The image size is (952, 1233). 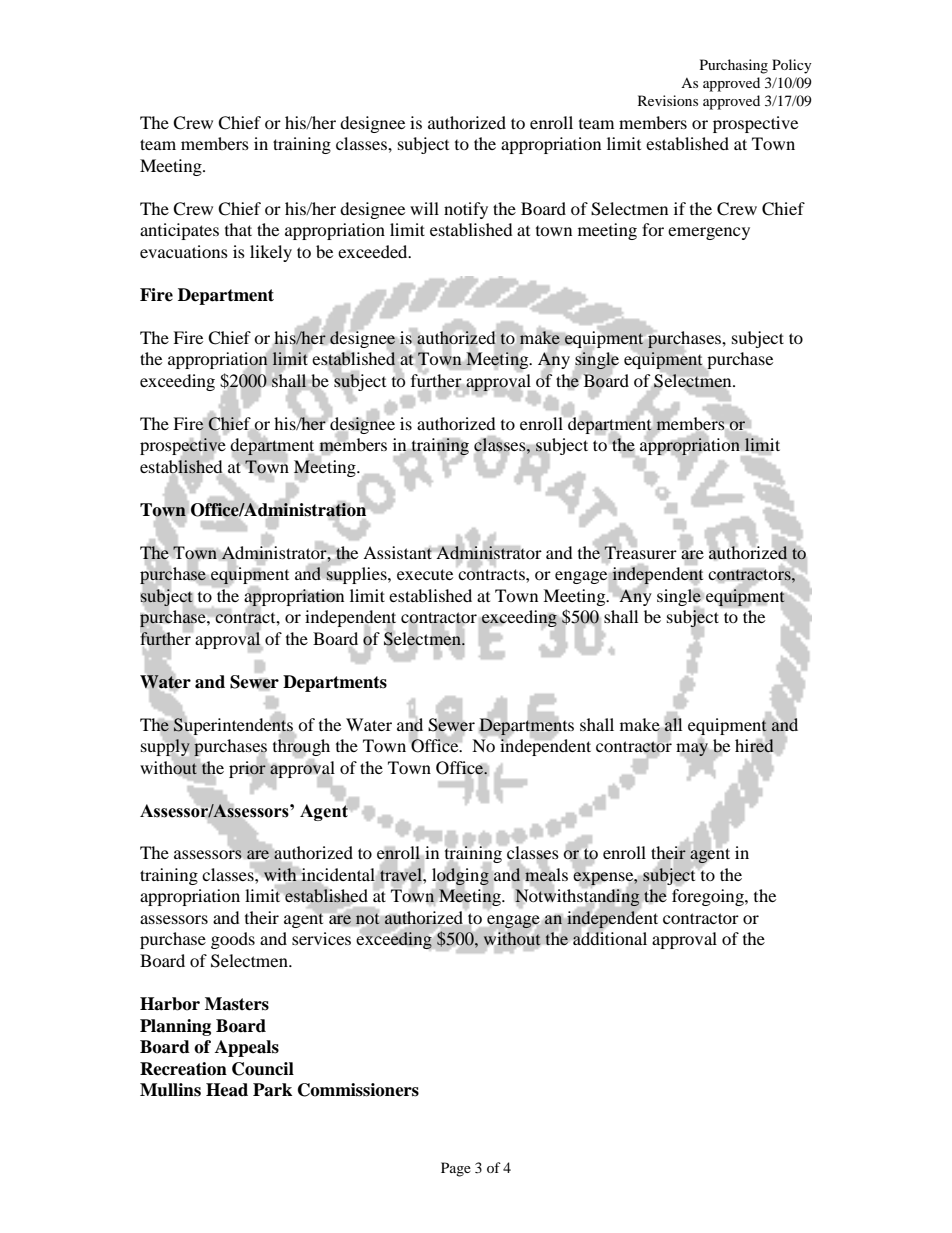 I want to click on through, so click(x=301, y=747).
